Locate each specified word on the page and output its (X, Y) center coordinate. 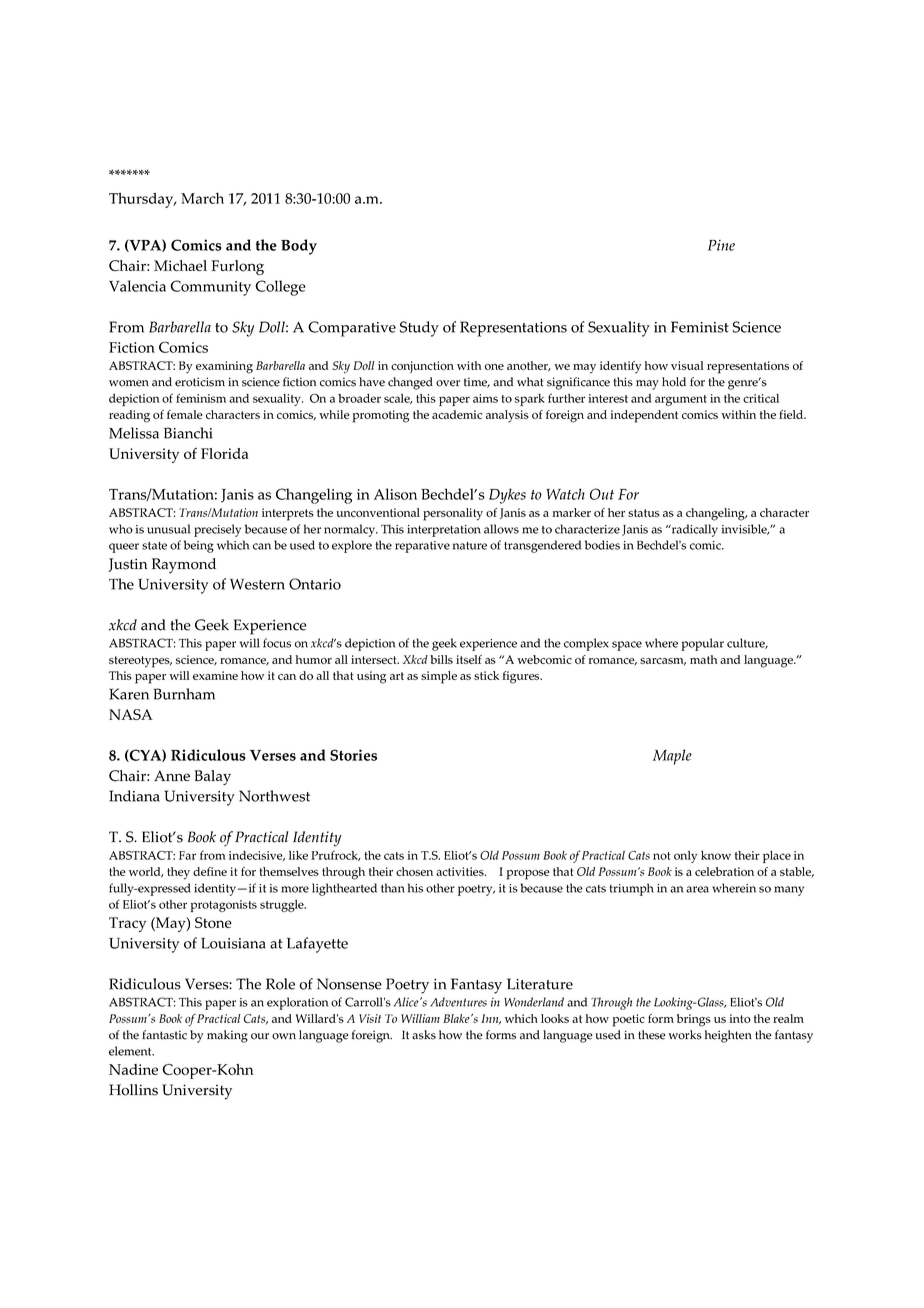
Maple (672, 757)
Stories (353, 755)
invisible (745, 529)
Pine (721, 245)
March (202, 198)
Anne (172, 775)
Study (419, 329)
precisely (217, 530)
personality (453, 514)
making (227, 1036)
